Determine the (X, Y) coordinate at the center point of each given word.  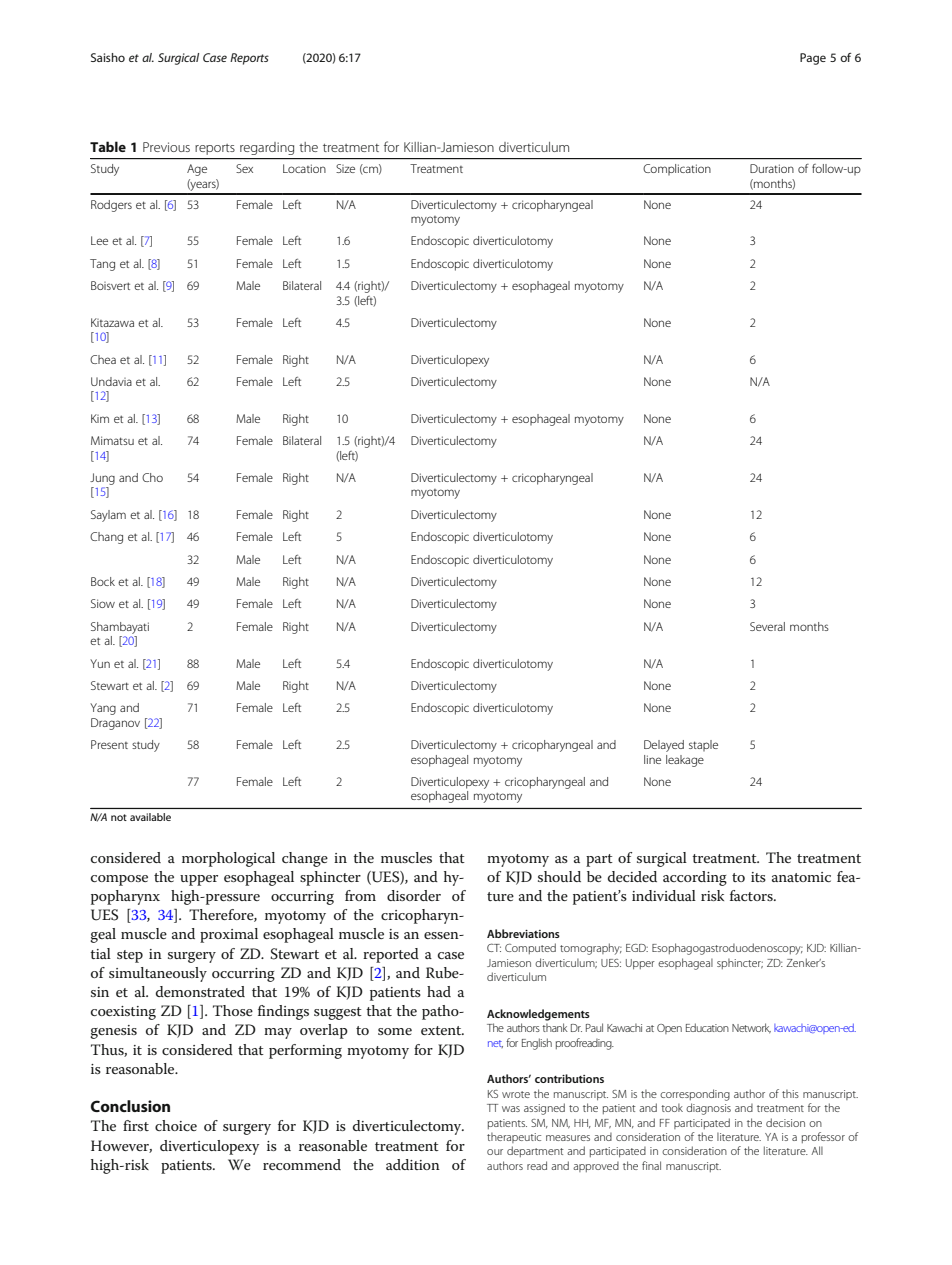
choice (176, 1125)
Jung (102, 479)
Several (767, 626)
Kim (100, 418)
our (495, 1152)
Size (345, 168)
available (150, 817)
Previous (166, 147)
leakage (685, 761)
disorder (414, 895)
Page (813, 59)
